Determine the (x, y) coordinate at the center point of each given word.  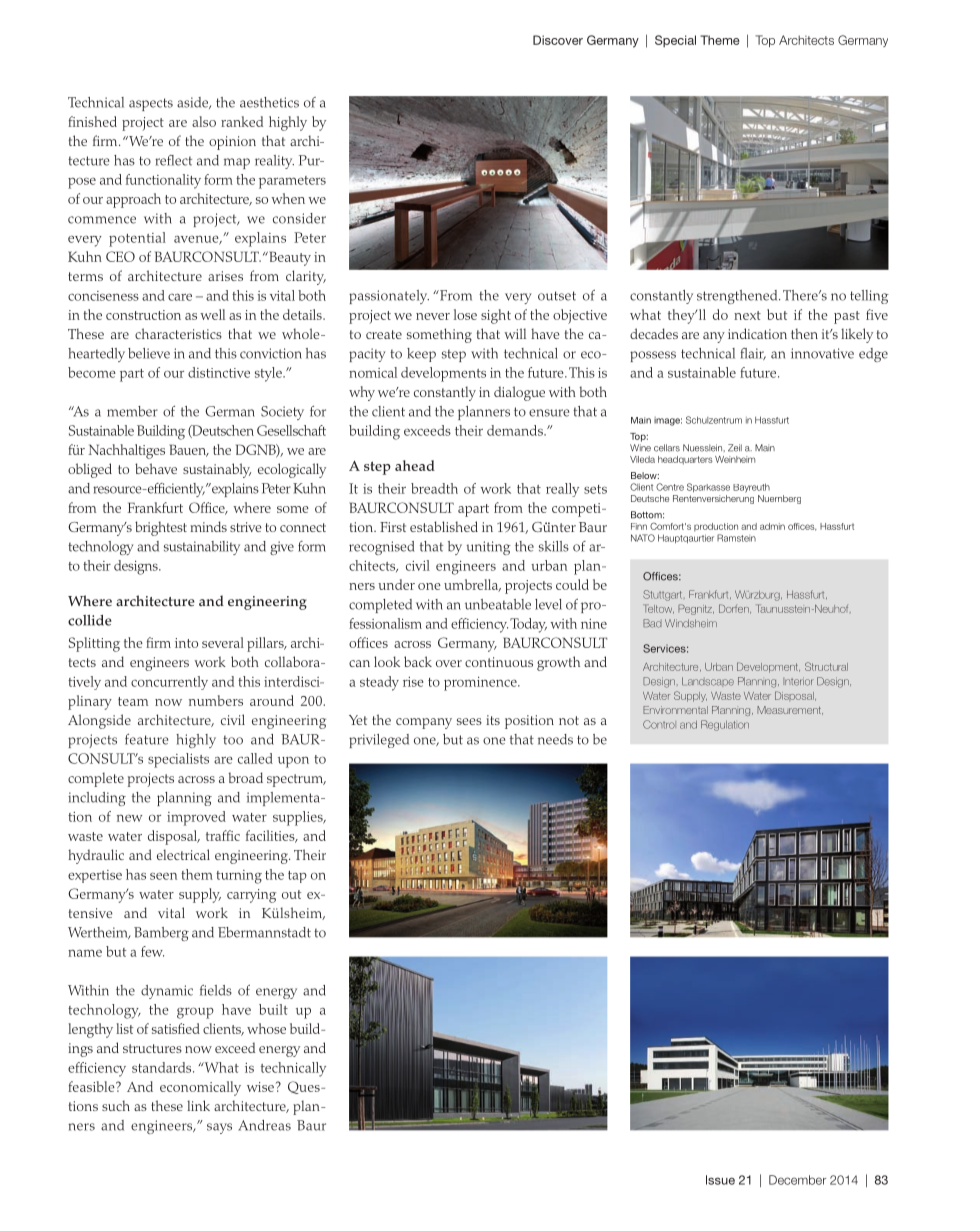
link (198, 1105)
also (204, 121)
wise (260, 1087)
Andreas (264, 1125)
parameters (292, 182)
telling (869, 297)
